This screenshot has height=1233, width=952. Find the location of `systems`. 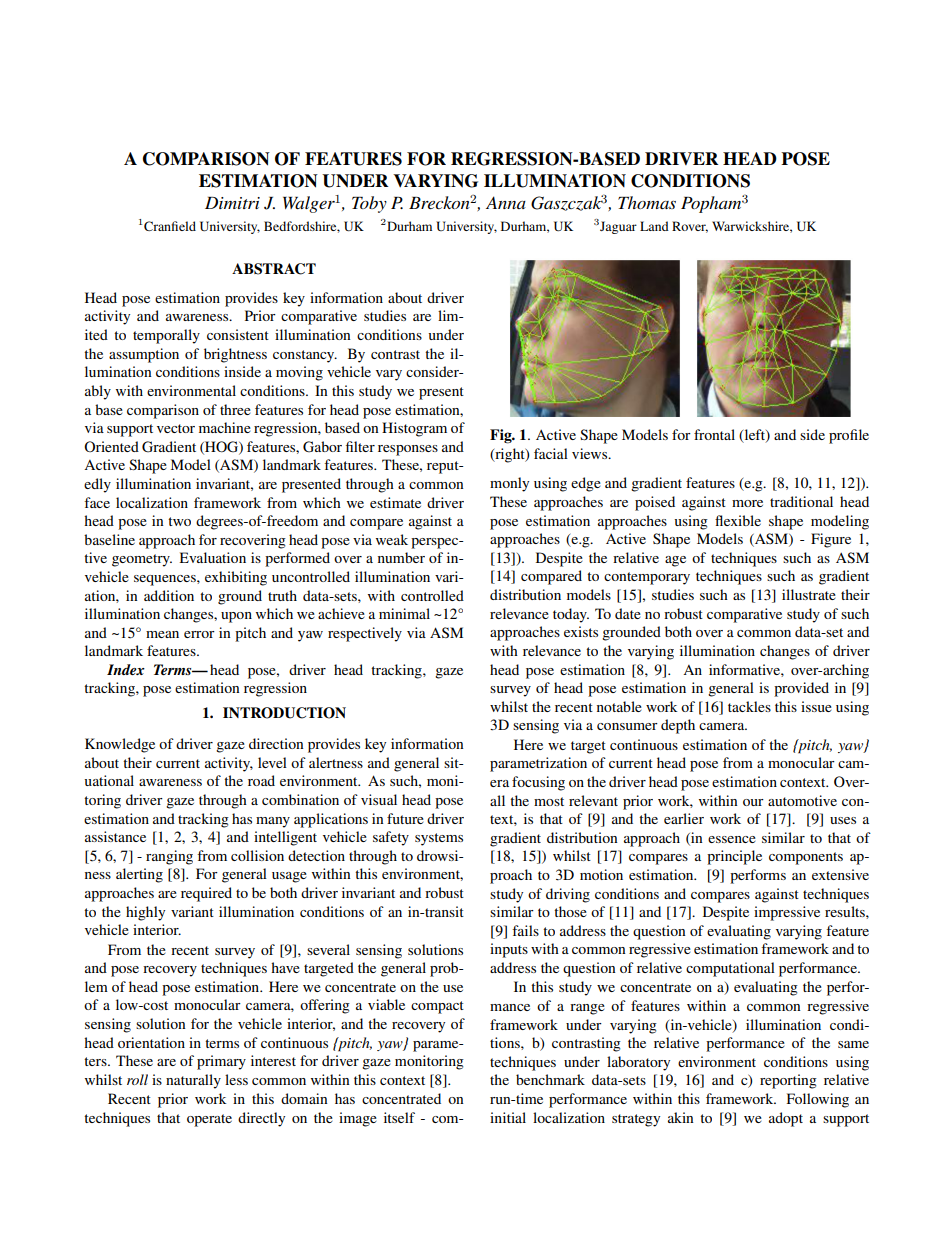

systems is located at coordinates (439, 839).
